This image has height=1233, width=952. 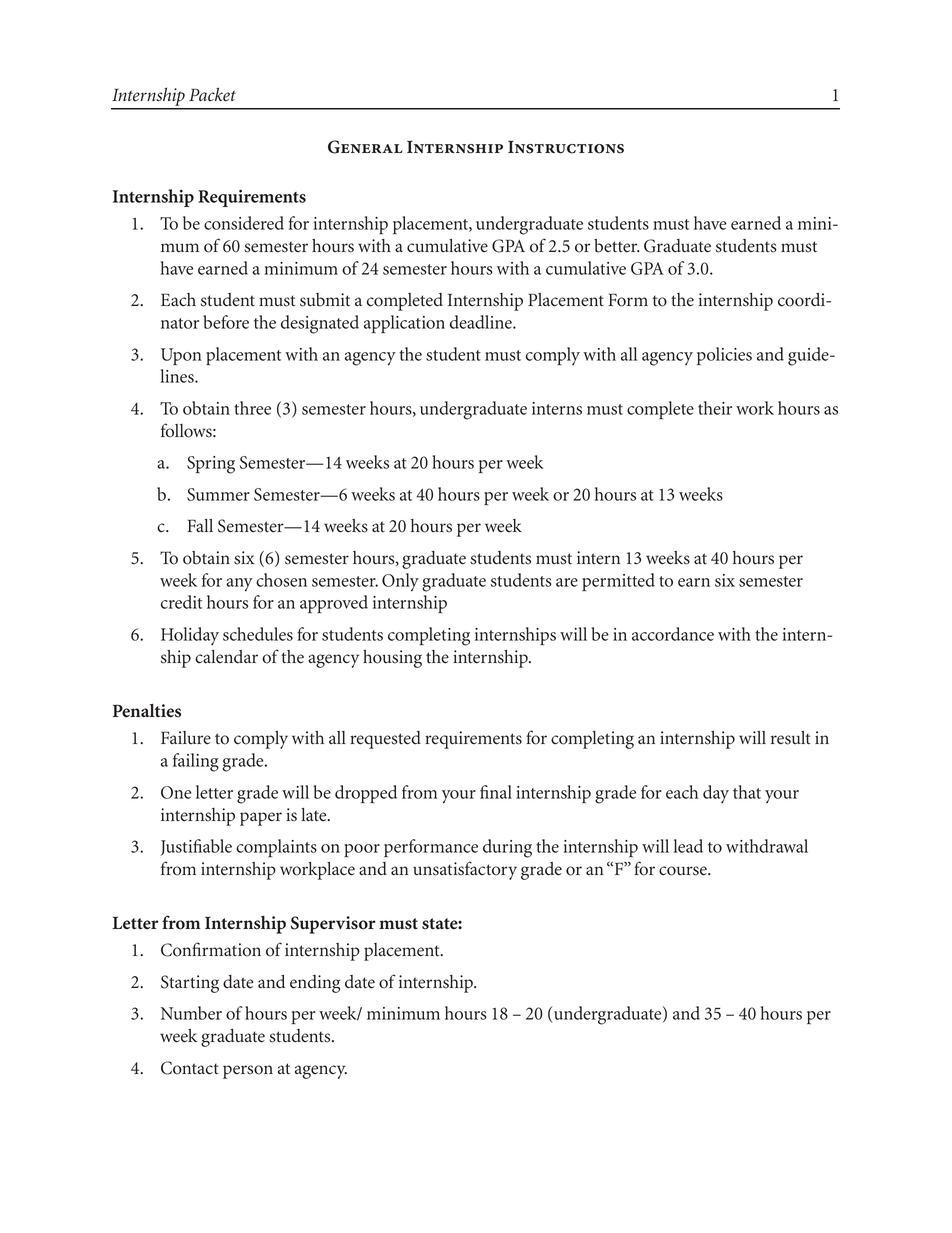 I want to click on Only, so click(x=400, y=582).
